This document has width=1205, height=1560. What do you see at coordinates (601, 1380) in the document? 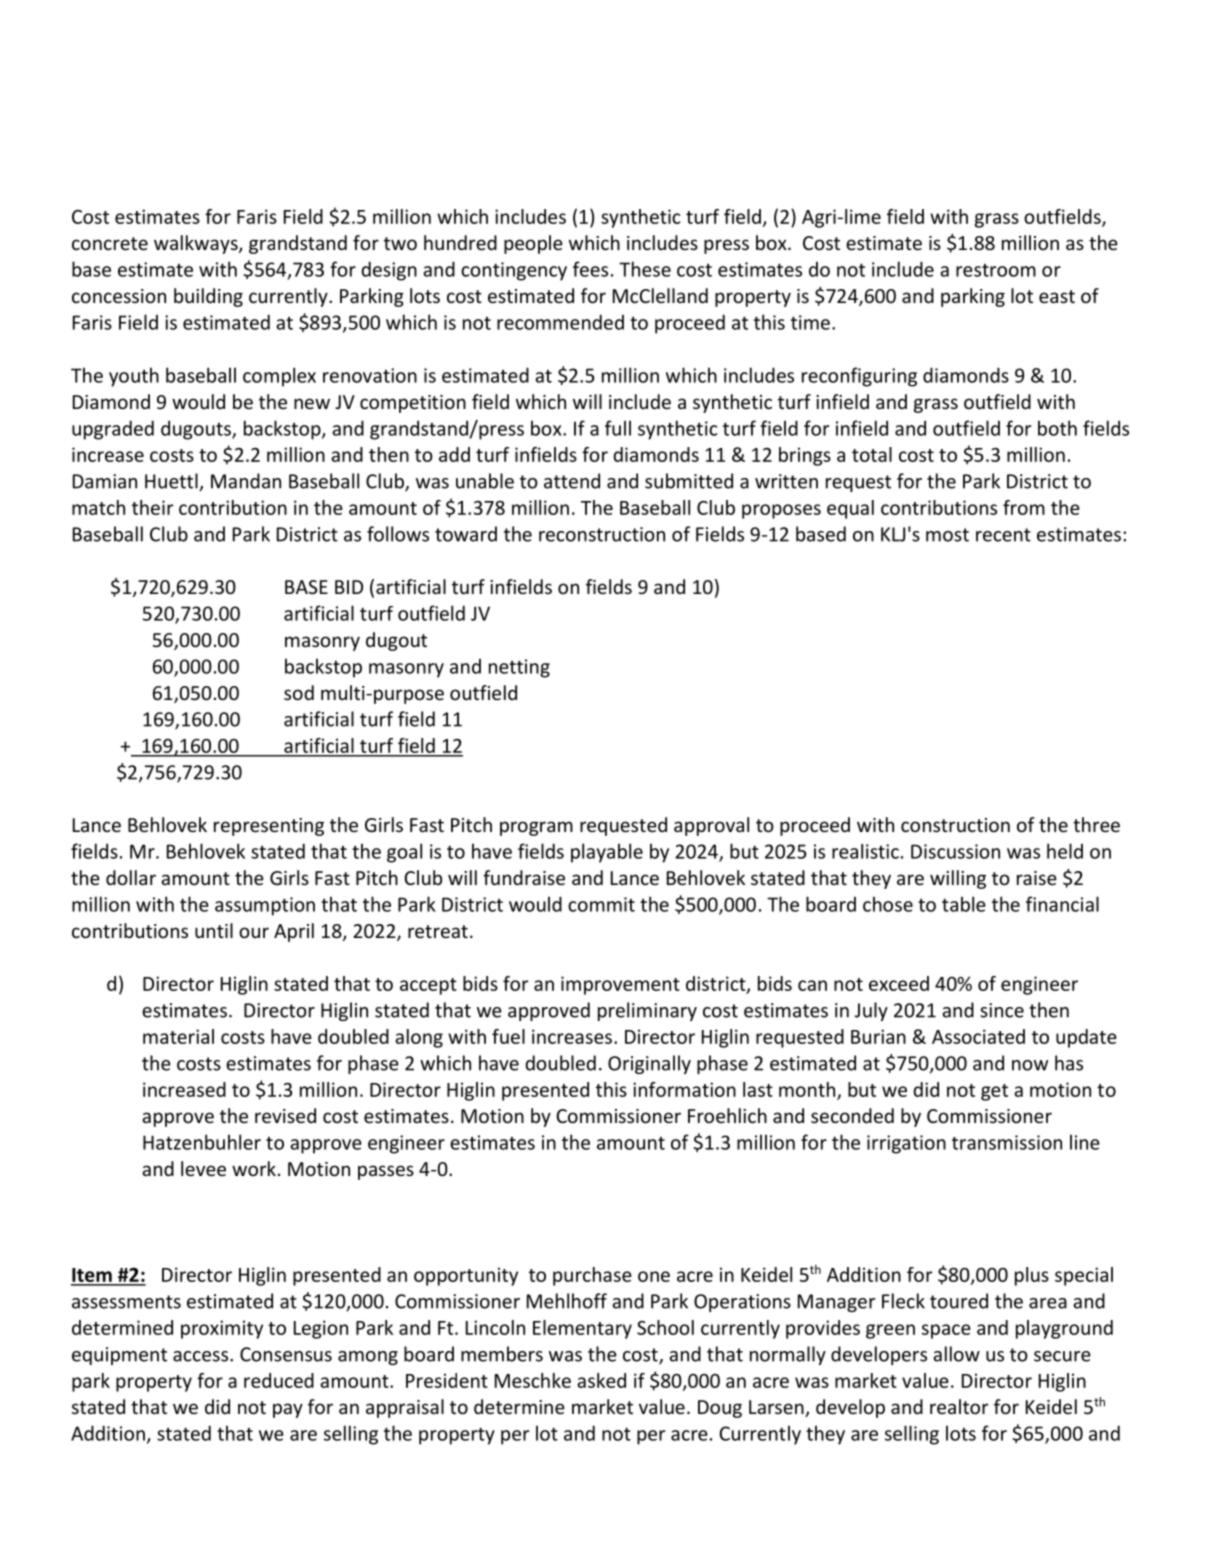
I see `asked` at bounding box center [601, 1380].
